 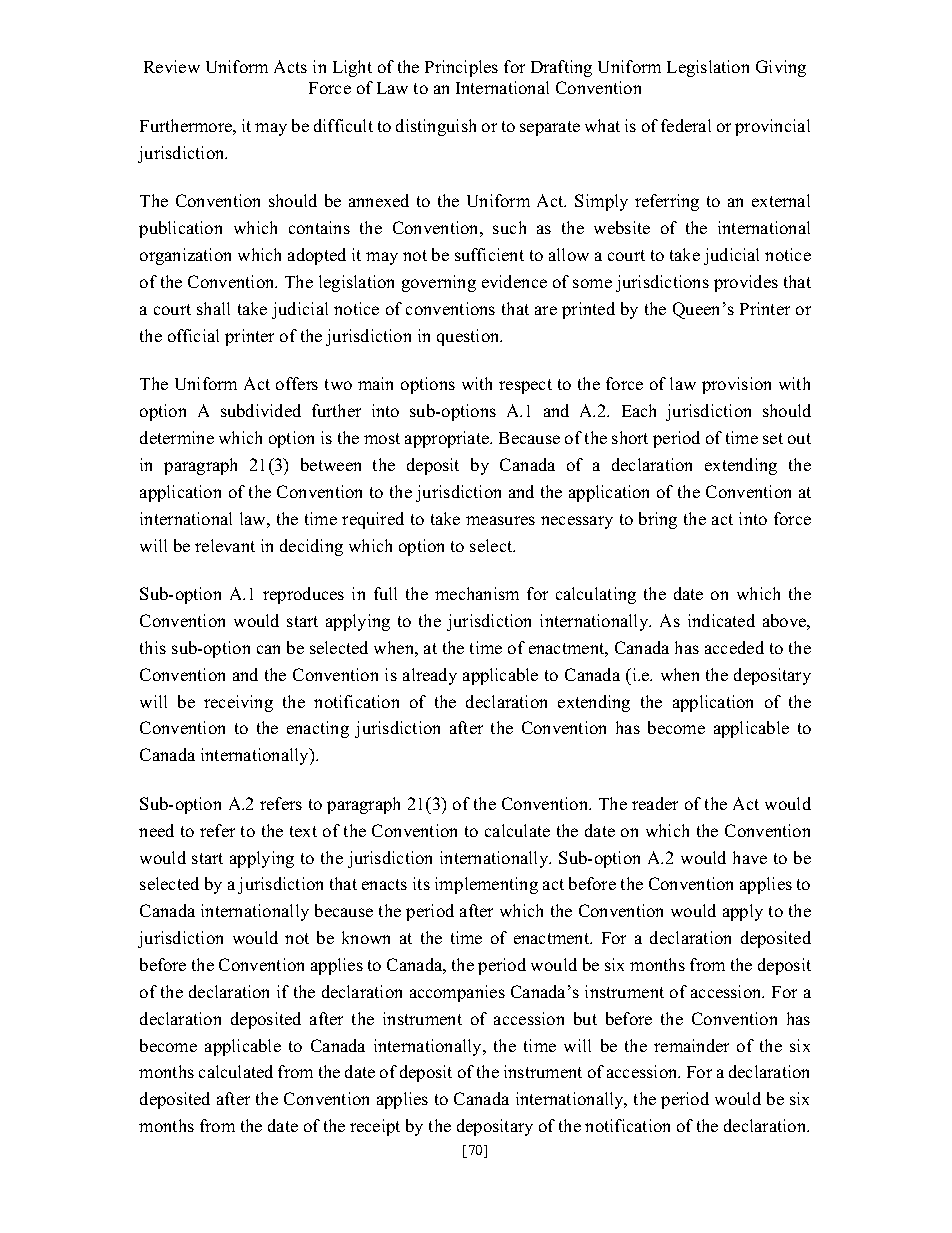 I want to click on relevant, so click(x=225, y=545).
